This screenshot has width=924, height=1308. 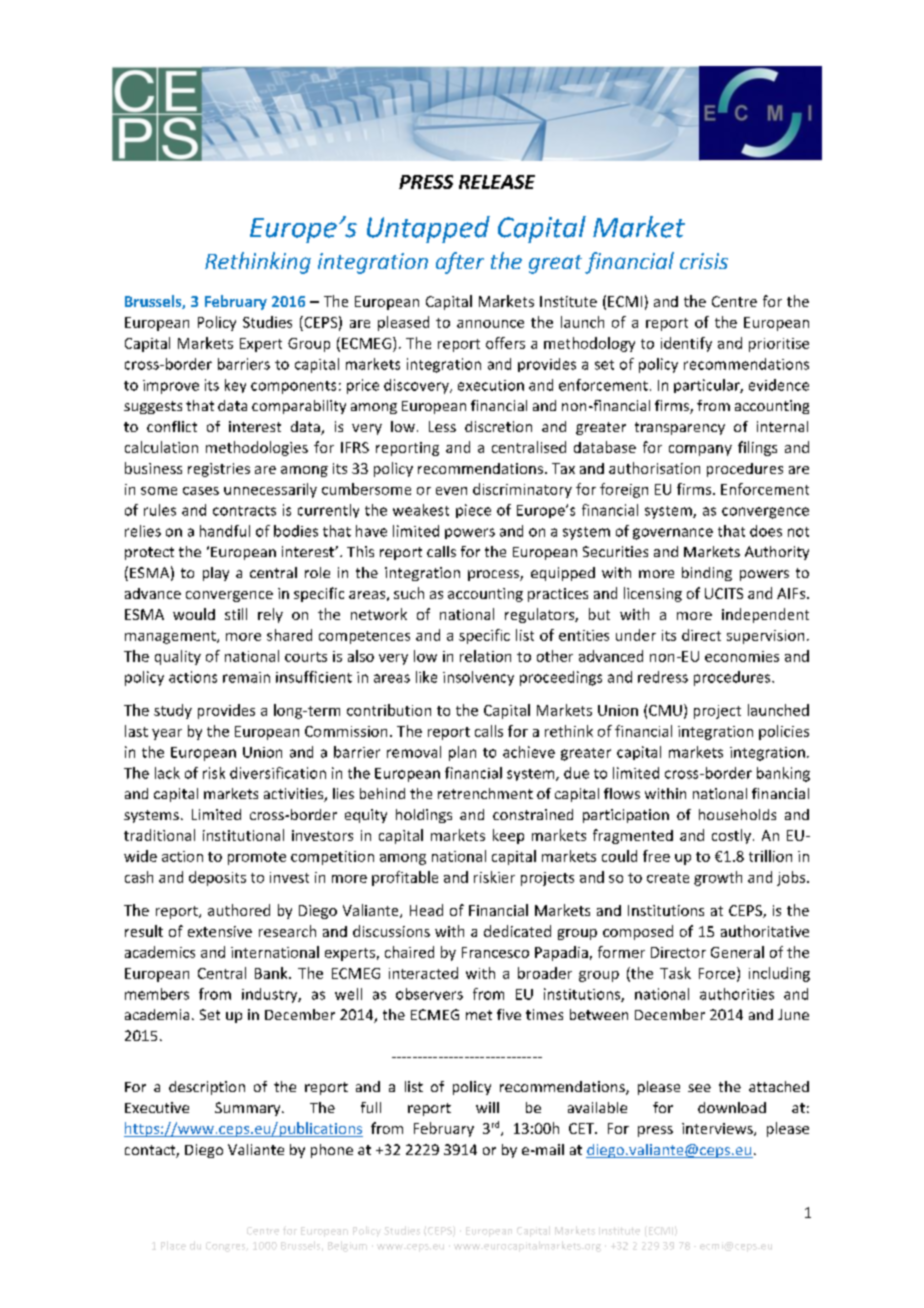 What do you see at coordinates (704, 261) in the screenshot?
I see `crisis` at bounding box center [704, 261].
